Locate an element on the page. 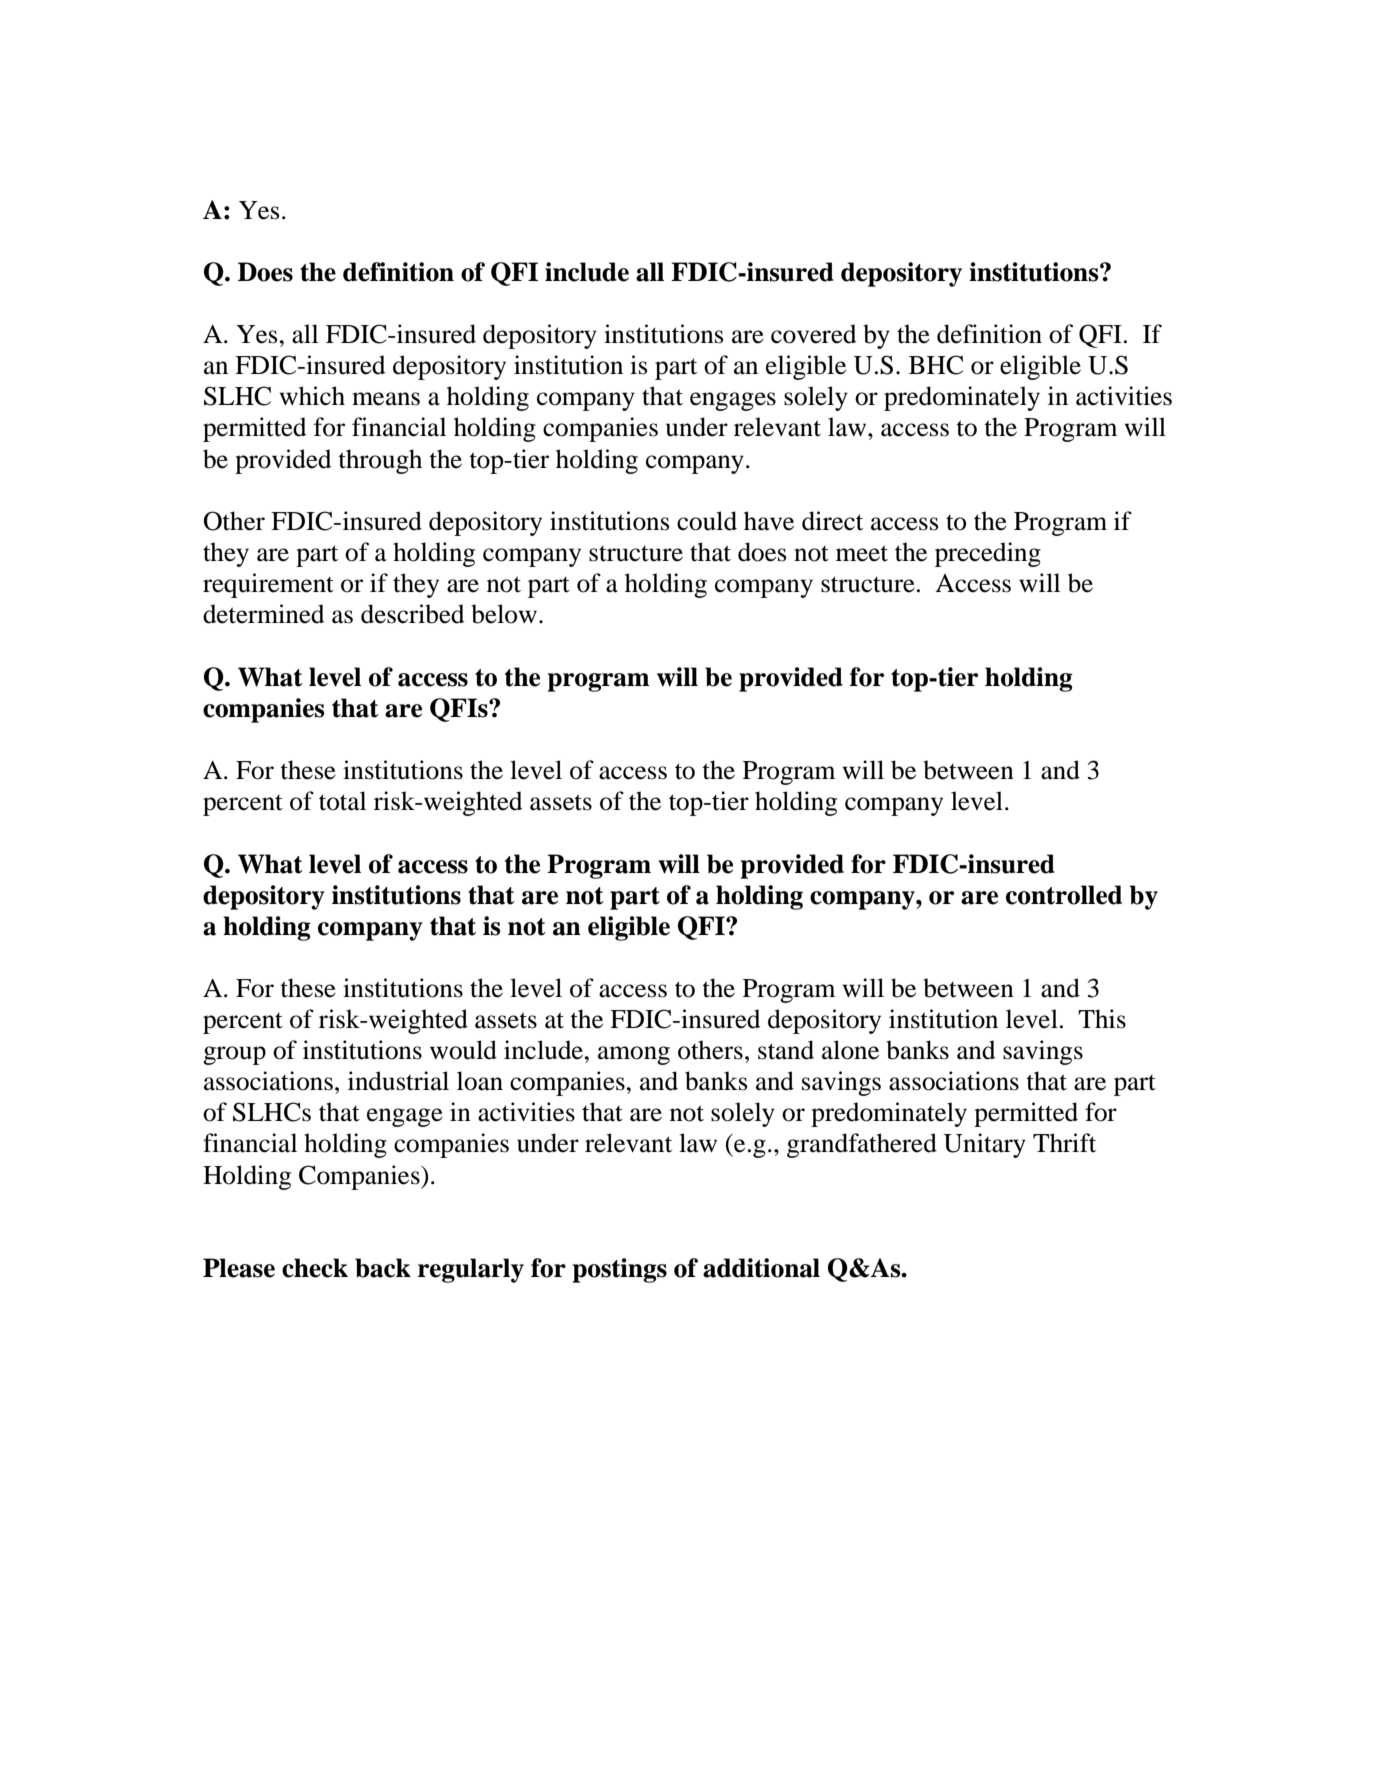 The height and width of the page is (1787, 1381). among is located at coordinates (634, 1055).
